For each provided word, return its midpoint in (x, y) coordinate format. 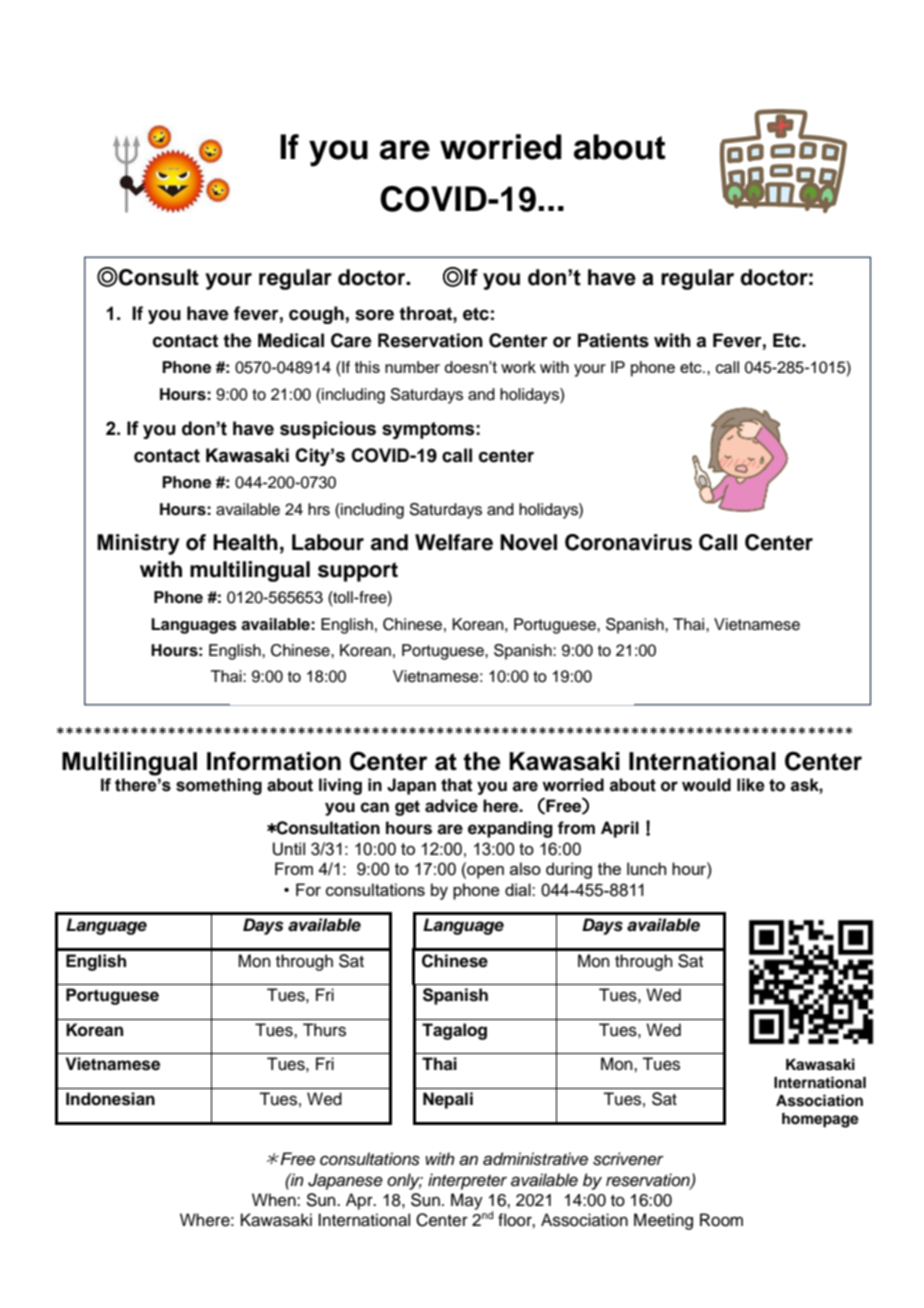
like (751, 785)
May (467, 1201)
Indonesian (110, 1099)
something (219, 786)
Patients (613, 340)
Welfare (454, 542)
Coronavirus (628, 542)
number (412, 367)
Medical (291, 340)
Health (245, 542)
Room (721, 1220)
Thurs (324, 1030)
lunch (646, 868)
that (457, 785)
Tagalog (454, 1031)
